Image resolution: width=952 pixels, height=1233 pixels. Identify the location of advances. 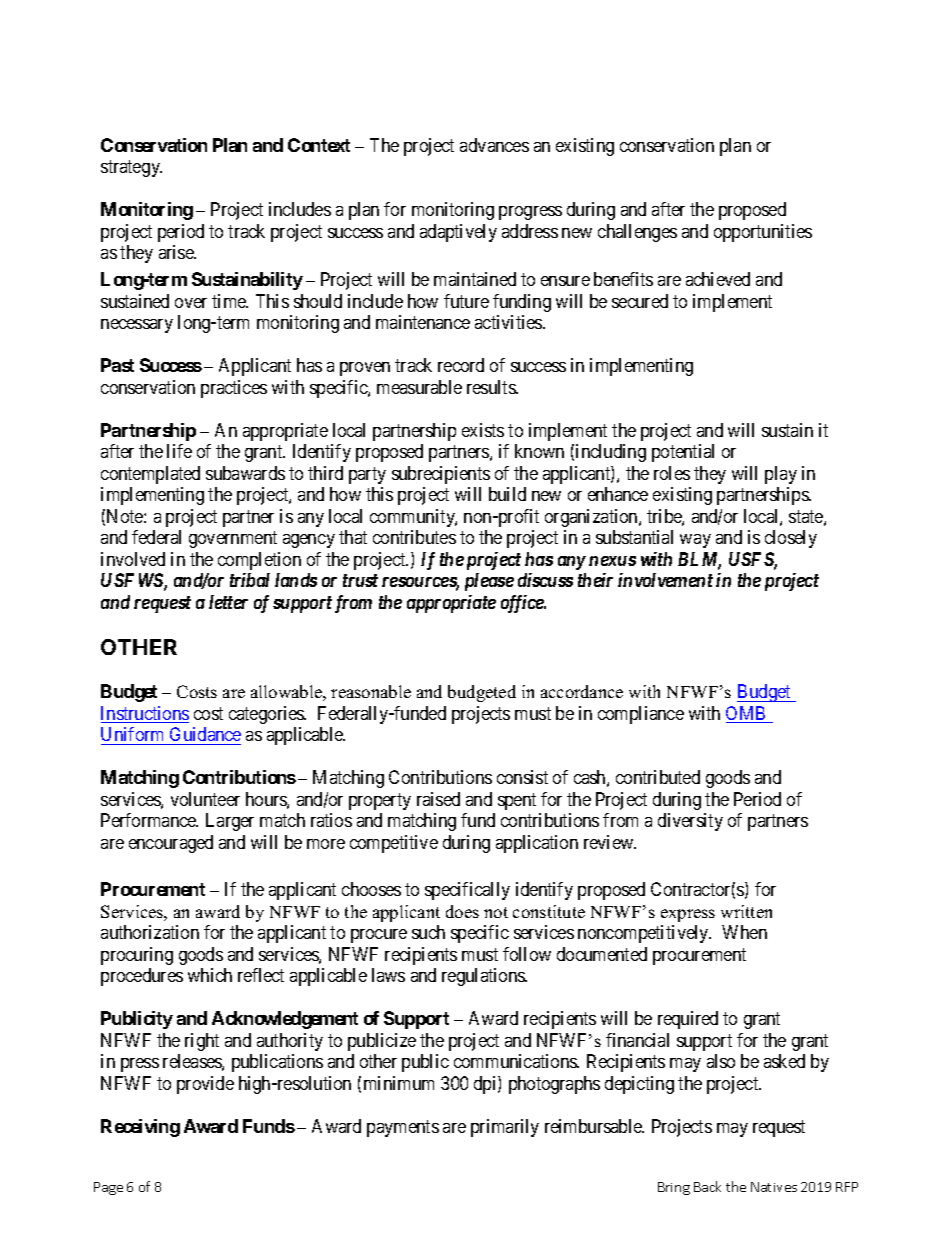
(494, 145).
